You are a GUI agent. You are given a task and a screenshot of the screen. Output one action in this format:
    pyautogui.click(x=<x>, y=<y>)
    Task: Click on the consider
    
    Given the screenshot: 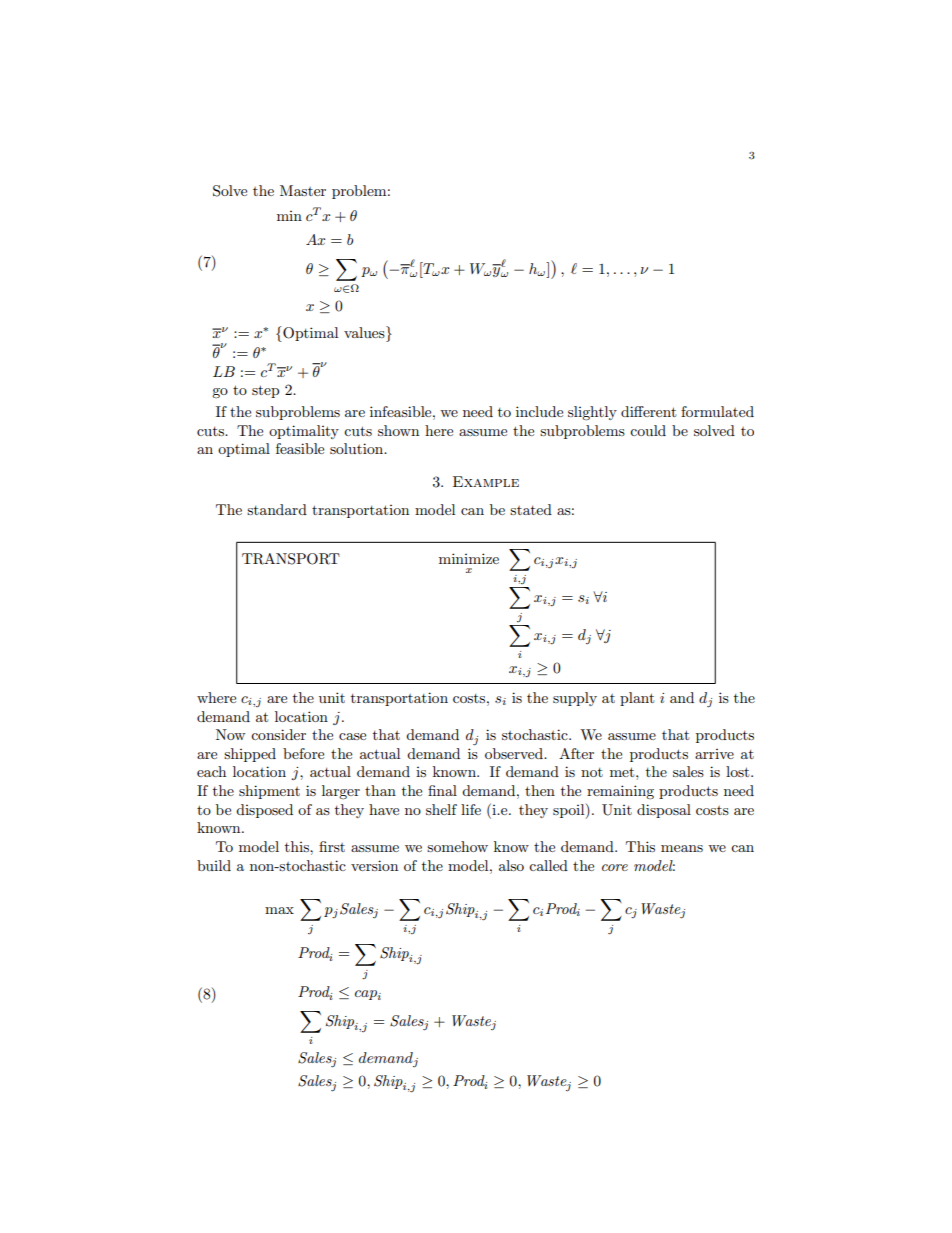 What is the action you would take?
    pyautogui.click(x=278, y=734)
